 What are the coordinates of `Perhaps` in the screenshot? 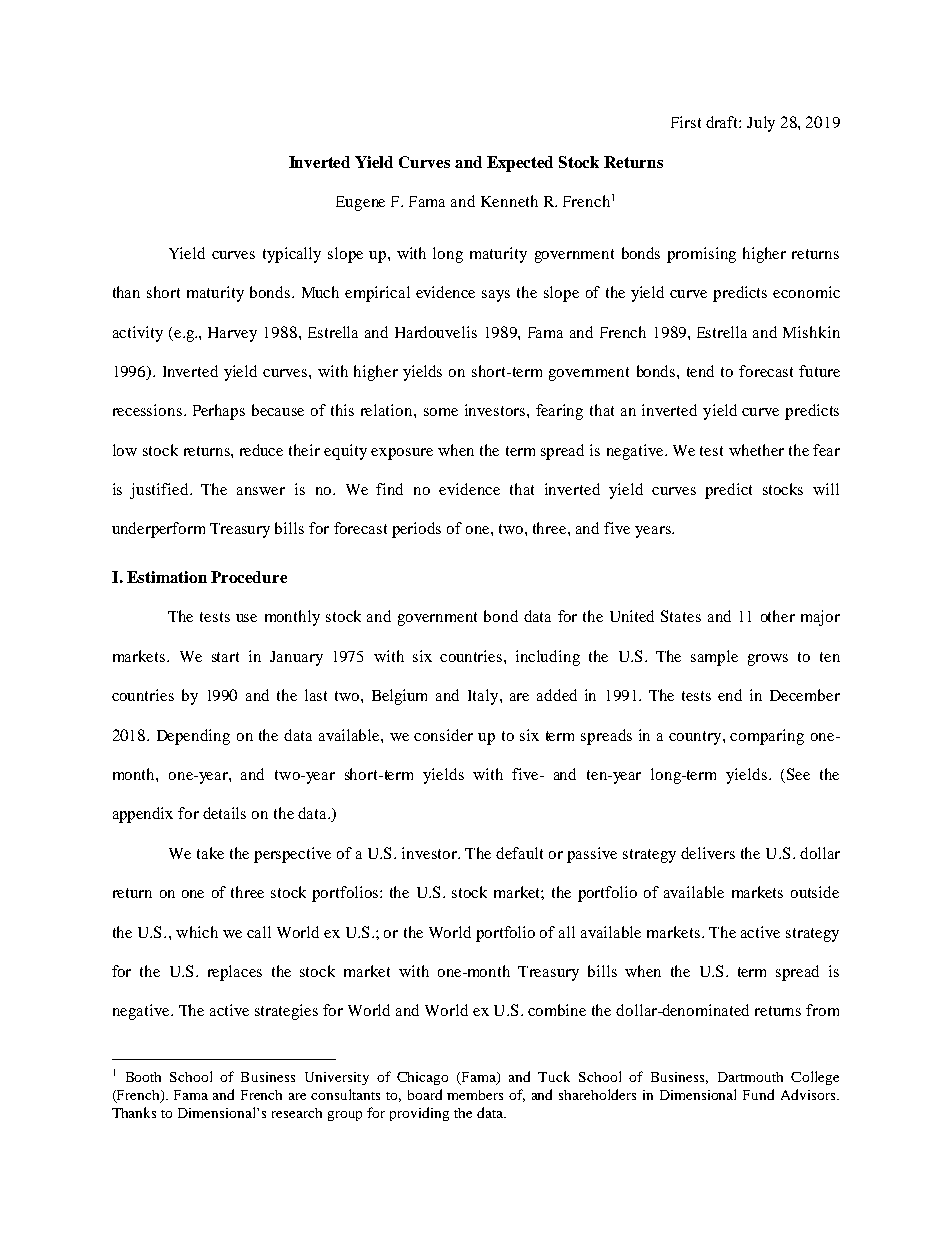 It's located at (219, 412).
